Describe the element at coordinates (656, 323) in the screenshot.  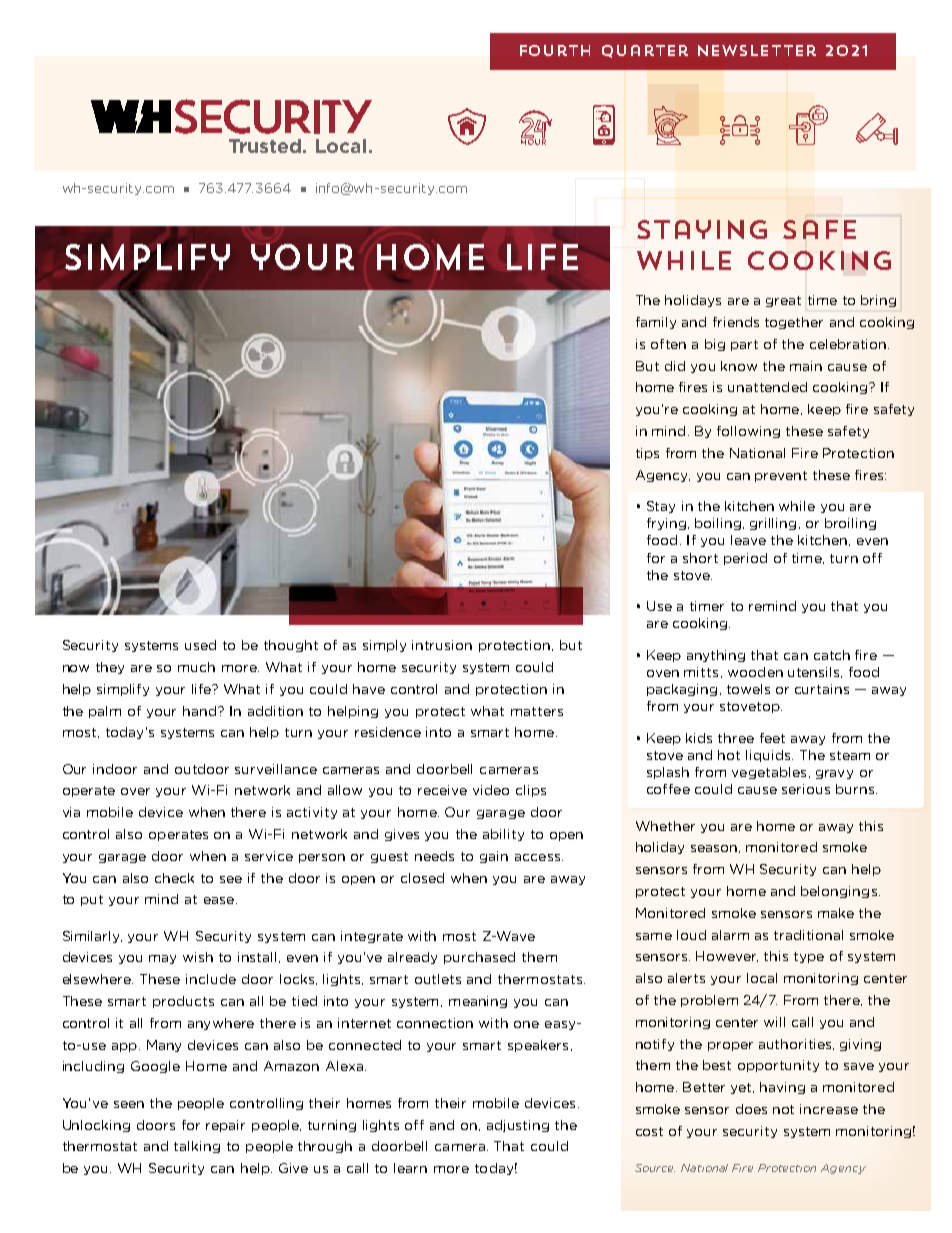
I see `family` at that location.
